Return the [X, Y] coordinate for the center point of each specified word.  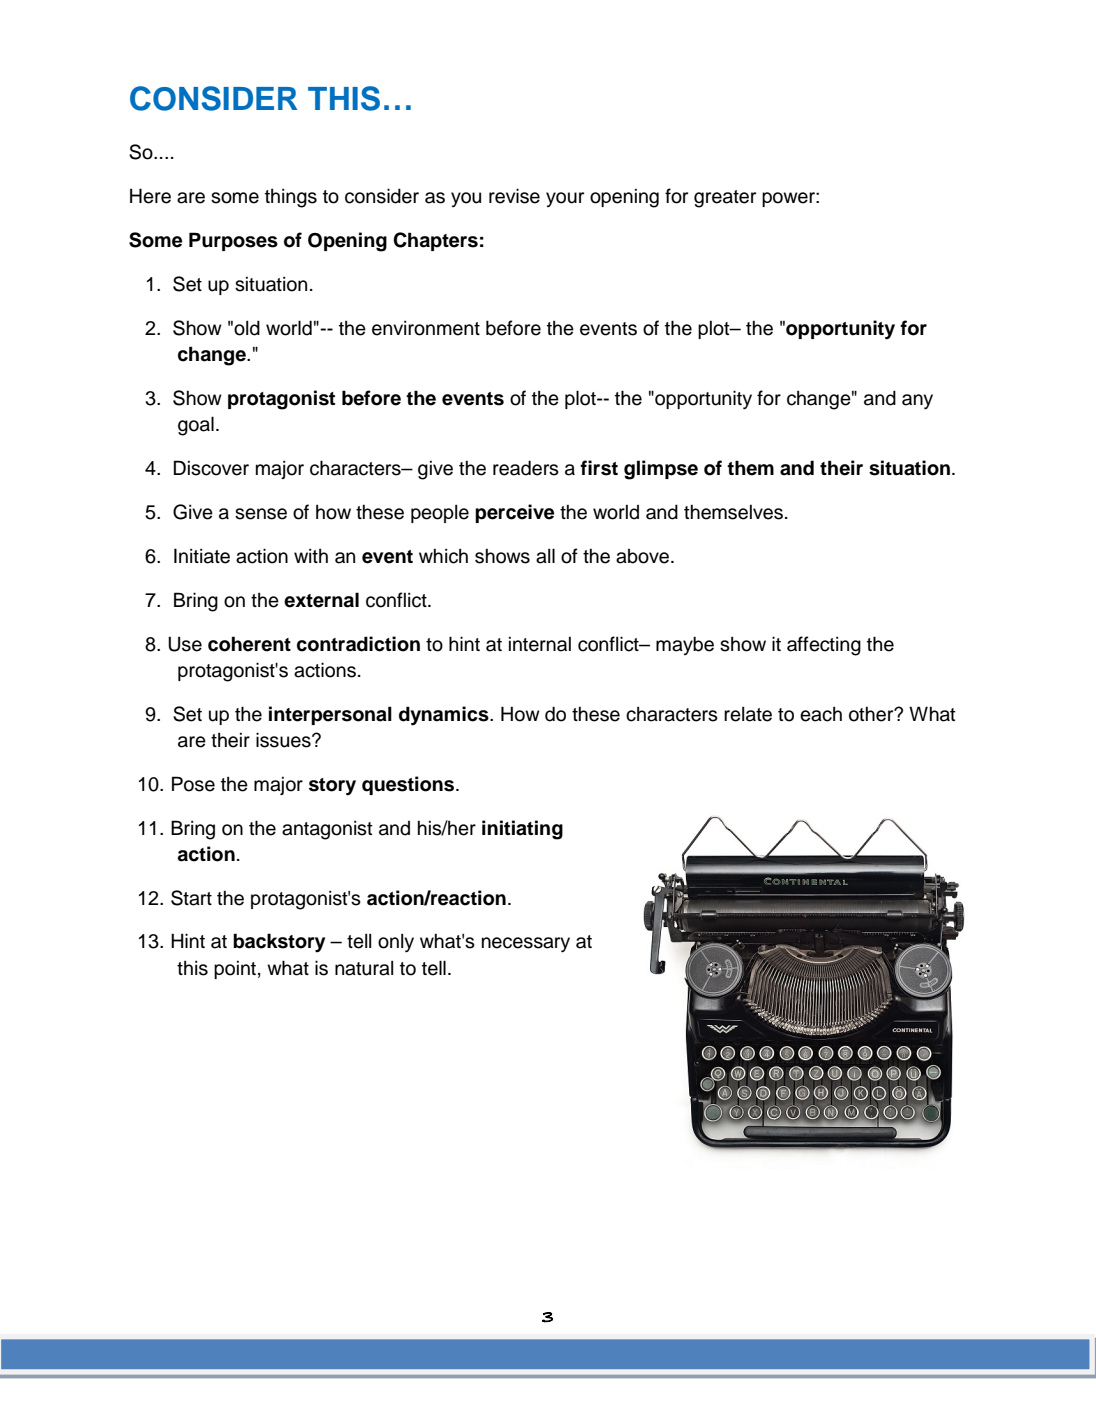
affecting [824, 646]
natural [364, 968]
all [545, 556]
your [565, 199]
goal [196, 426]
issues [284, 740]
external [321, 600]
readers [526, 468]
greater [725, 199]
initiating [522, 830]
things [291, 198]
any [917, 402]
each [821, 714]
